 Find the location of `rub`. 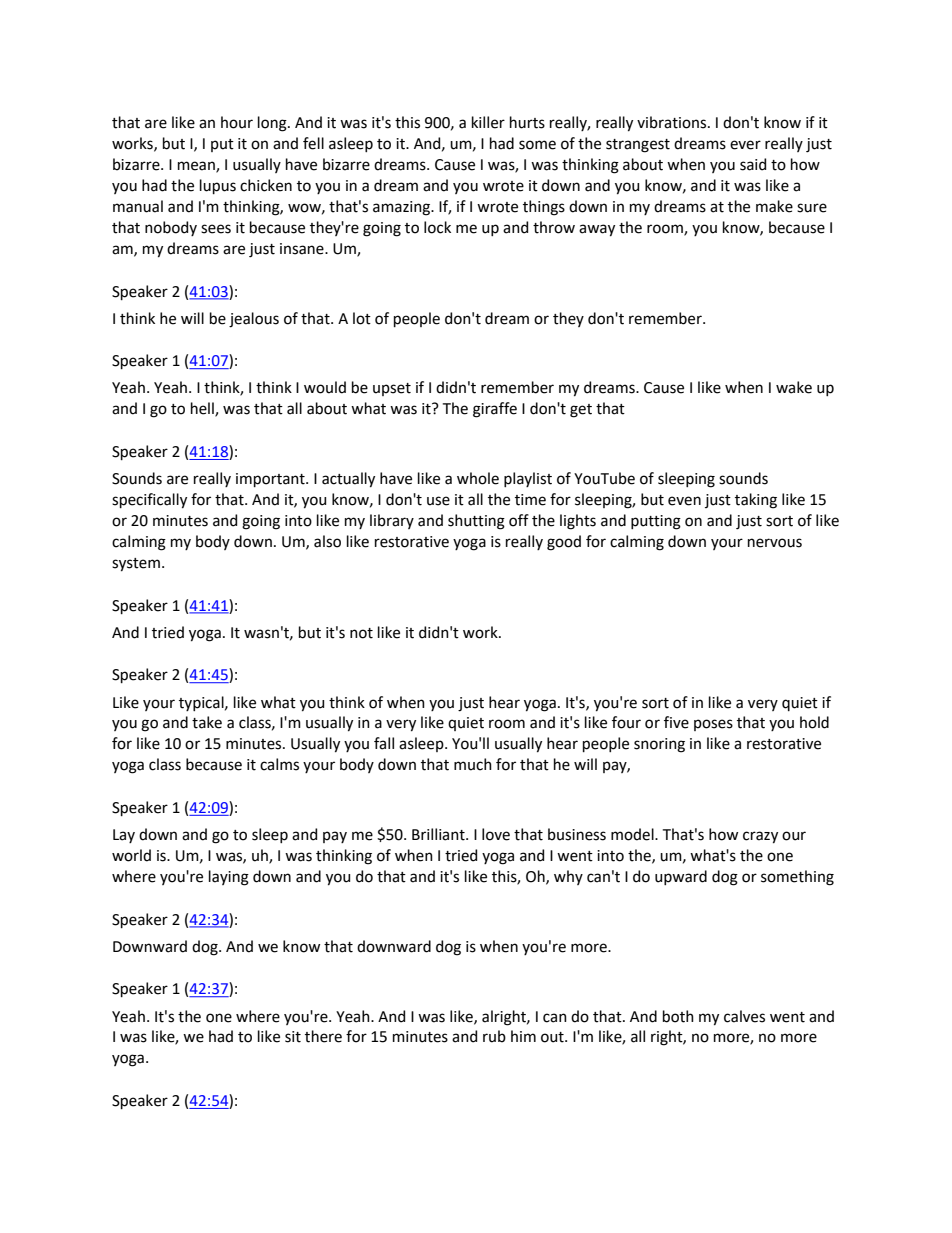

rub is located at coordinates (494, 1036).
